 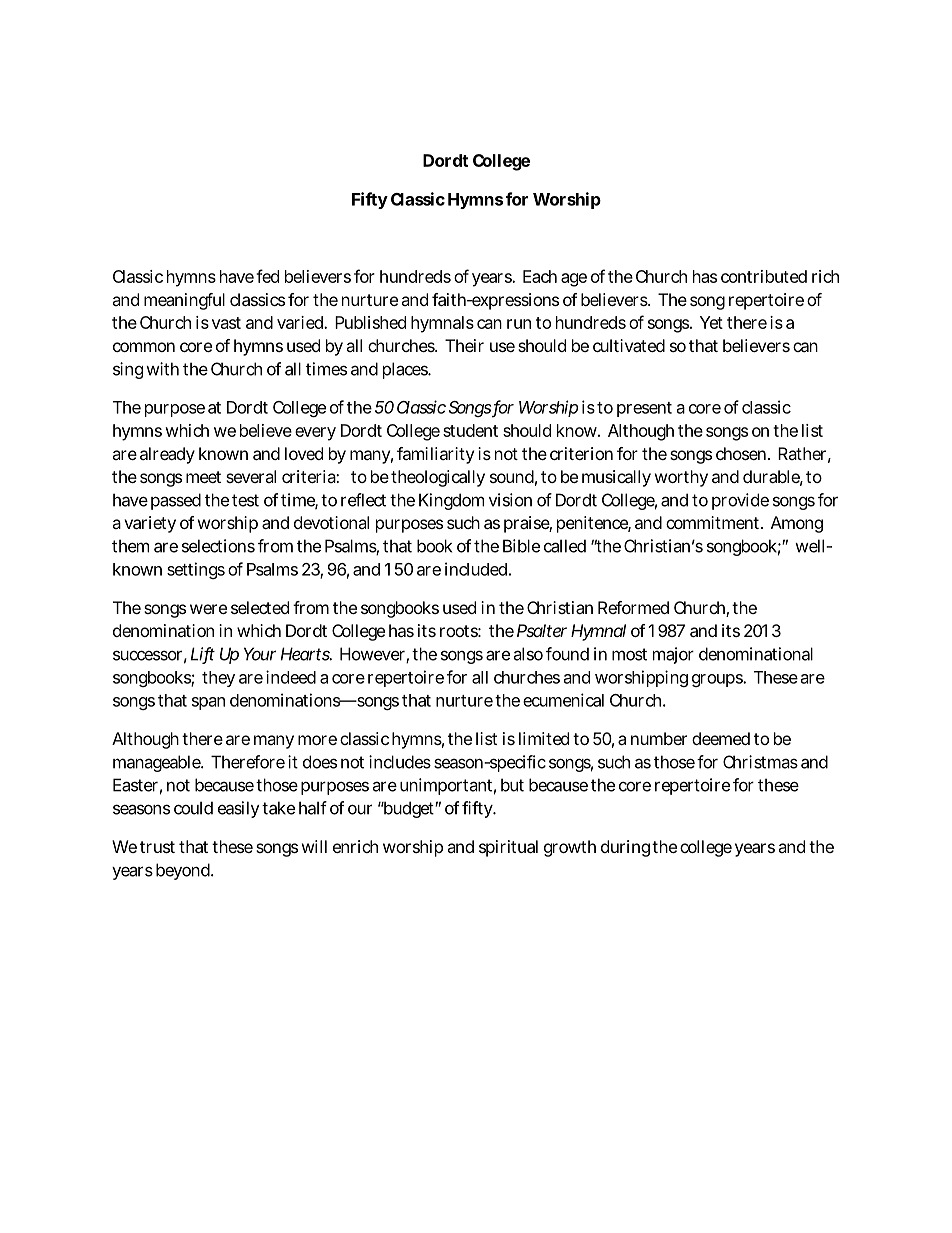 What do you see at coordinates (208, 703) in the screenshot?
I see `span` at bounding box center [208, 703].
